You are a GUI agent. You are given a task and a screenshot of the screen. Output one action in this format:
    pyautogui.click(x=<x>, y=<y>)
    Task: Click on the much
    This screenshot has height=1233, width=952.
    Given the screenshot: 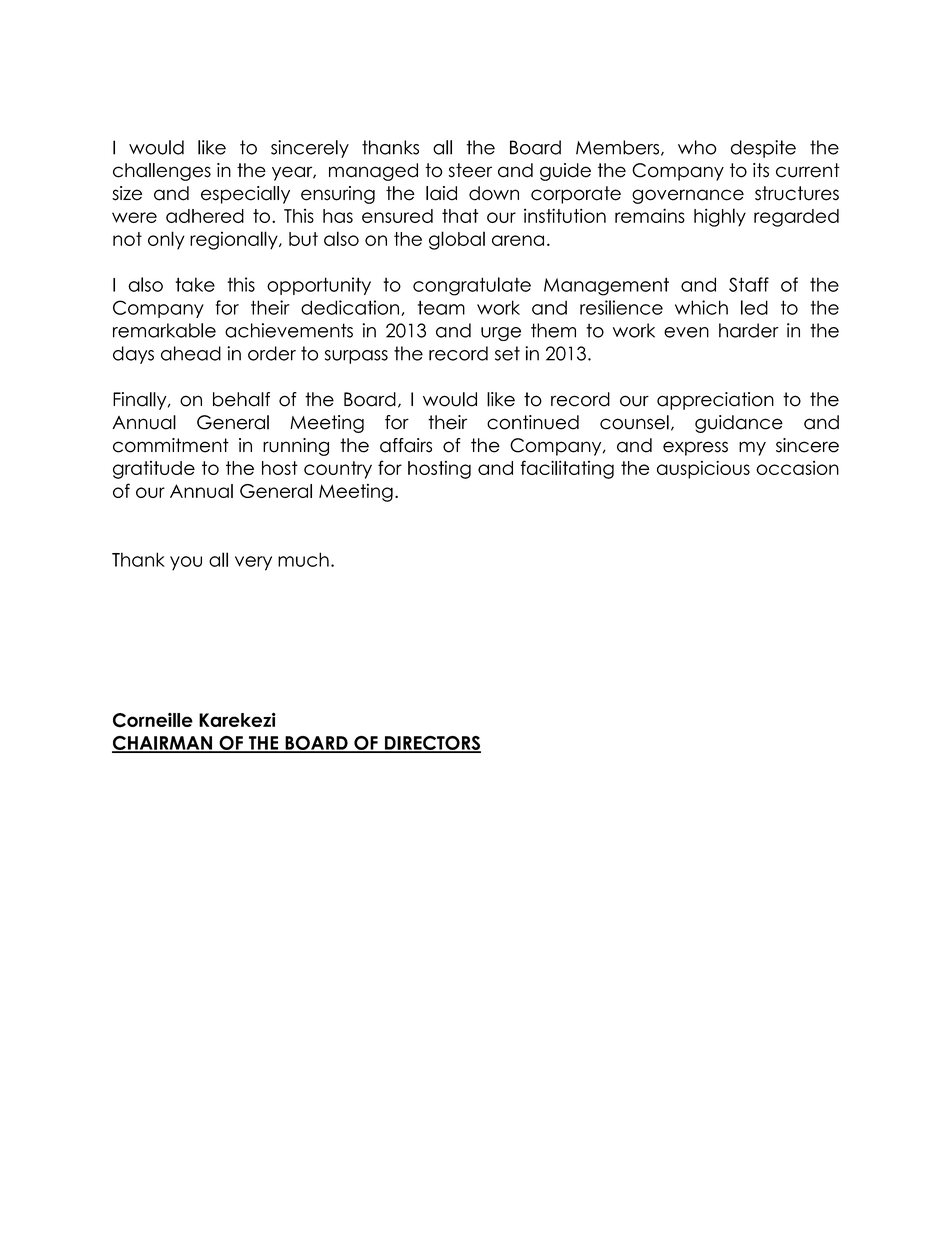 What is the action you would take?
    pyautogui.click(x=303, y=559)
